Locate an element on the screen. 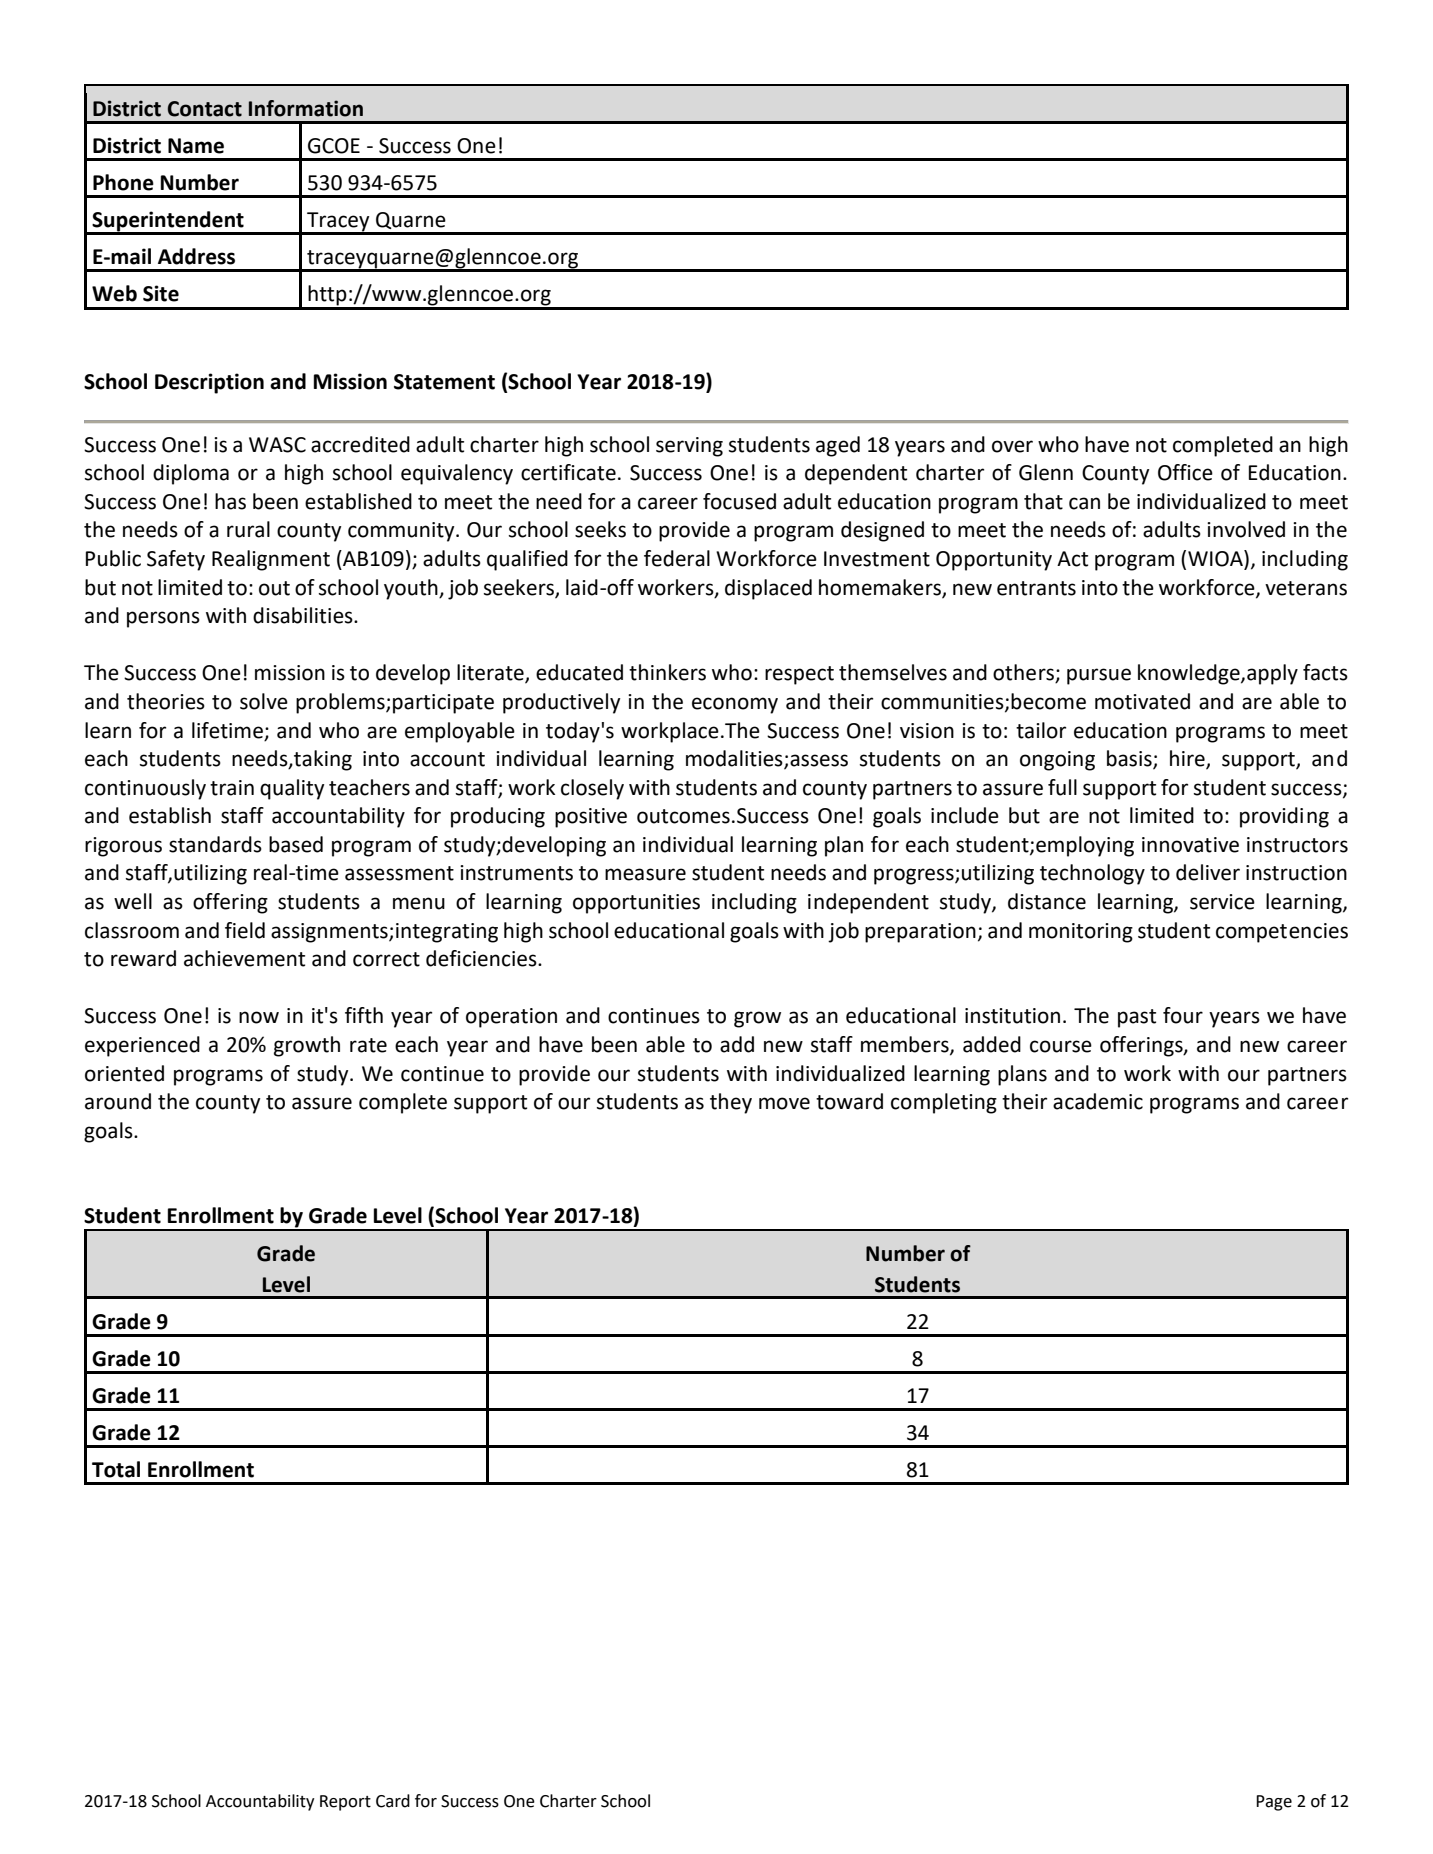 This screenshot has height=1854, width=1433. over is located at coordinates (1012, 446).
